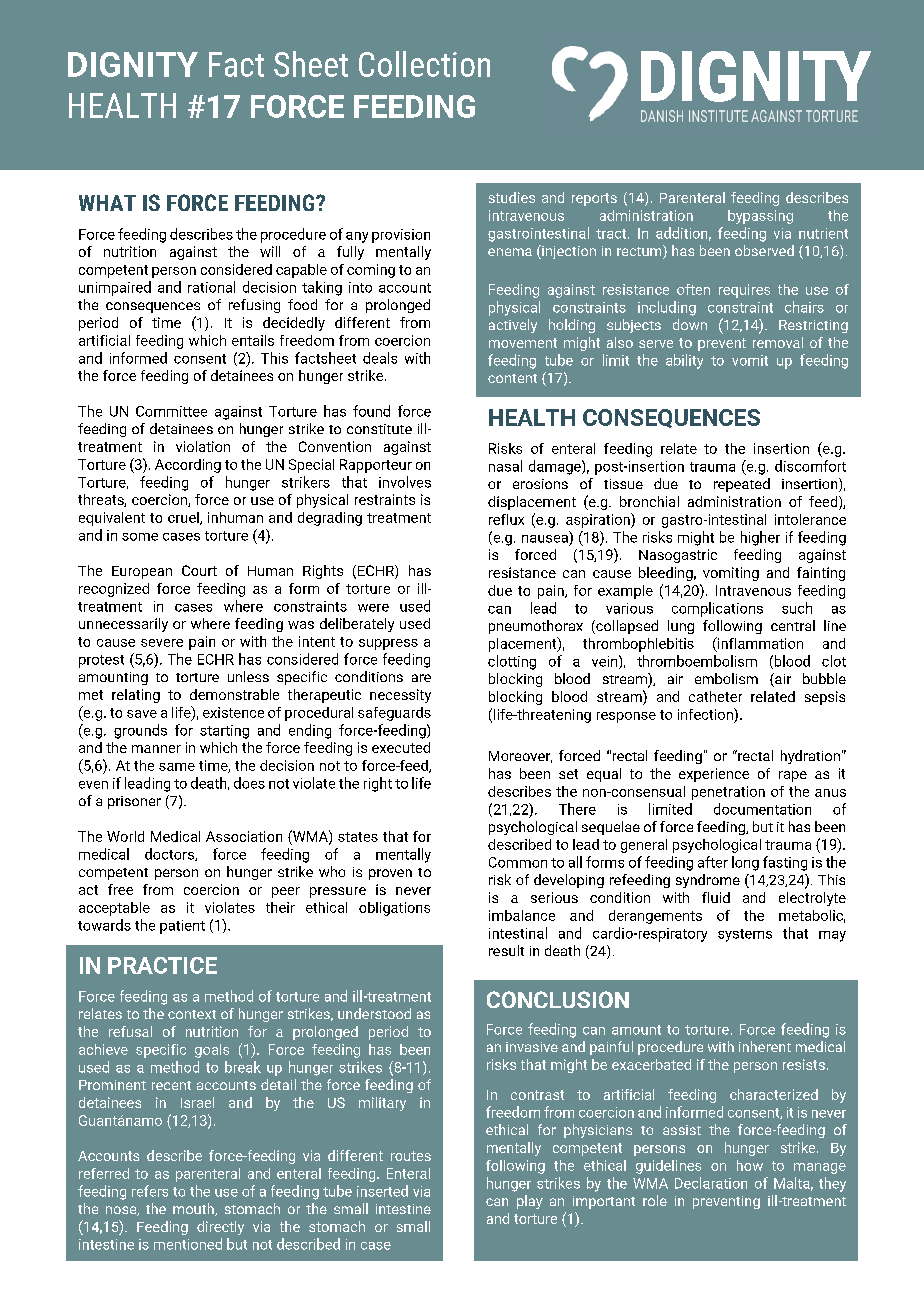  I want to click on cruel, so click(184, 518).
